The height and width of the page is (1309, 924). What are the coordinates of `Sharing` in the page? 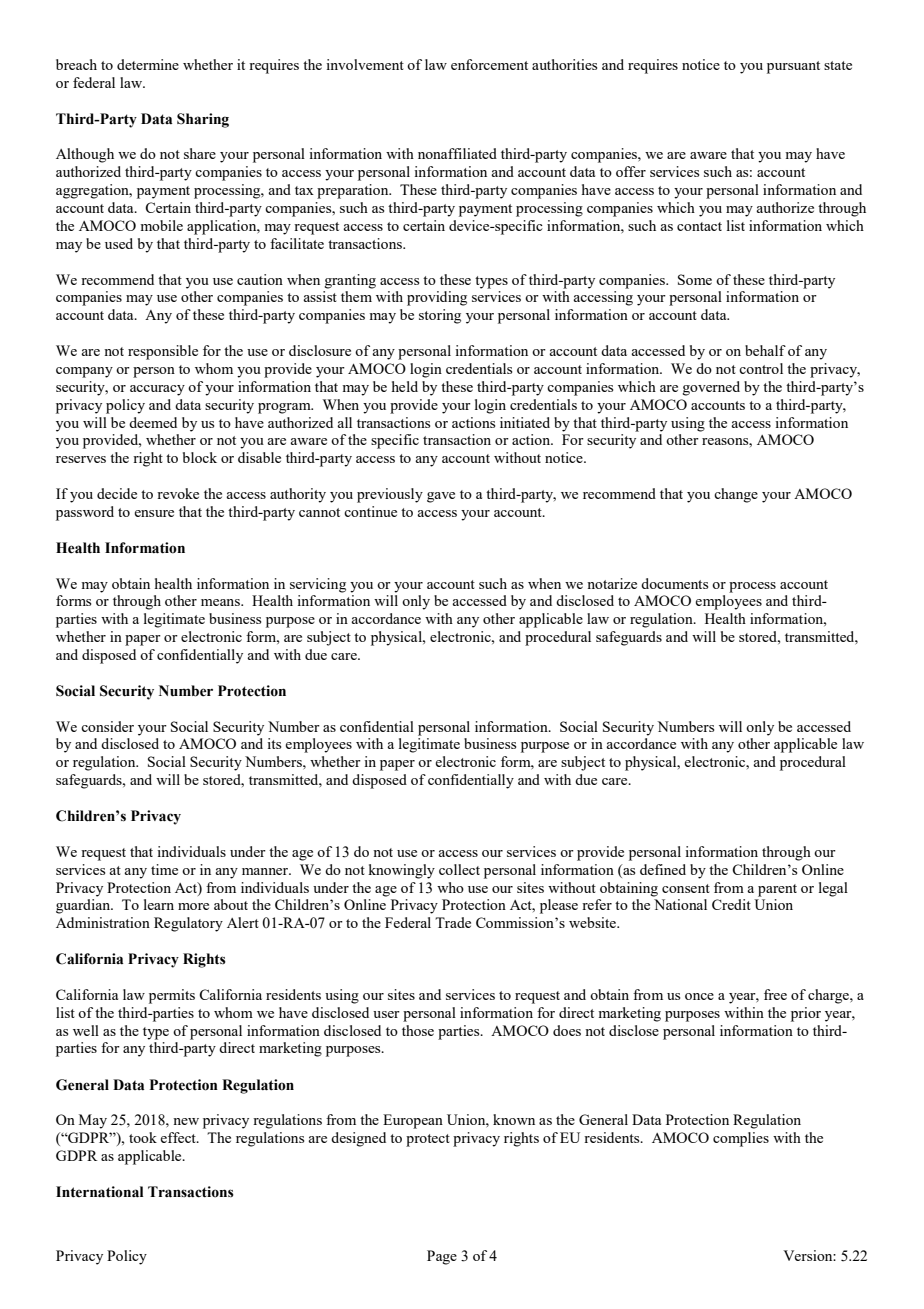 It's located at (203, 120).
